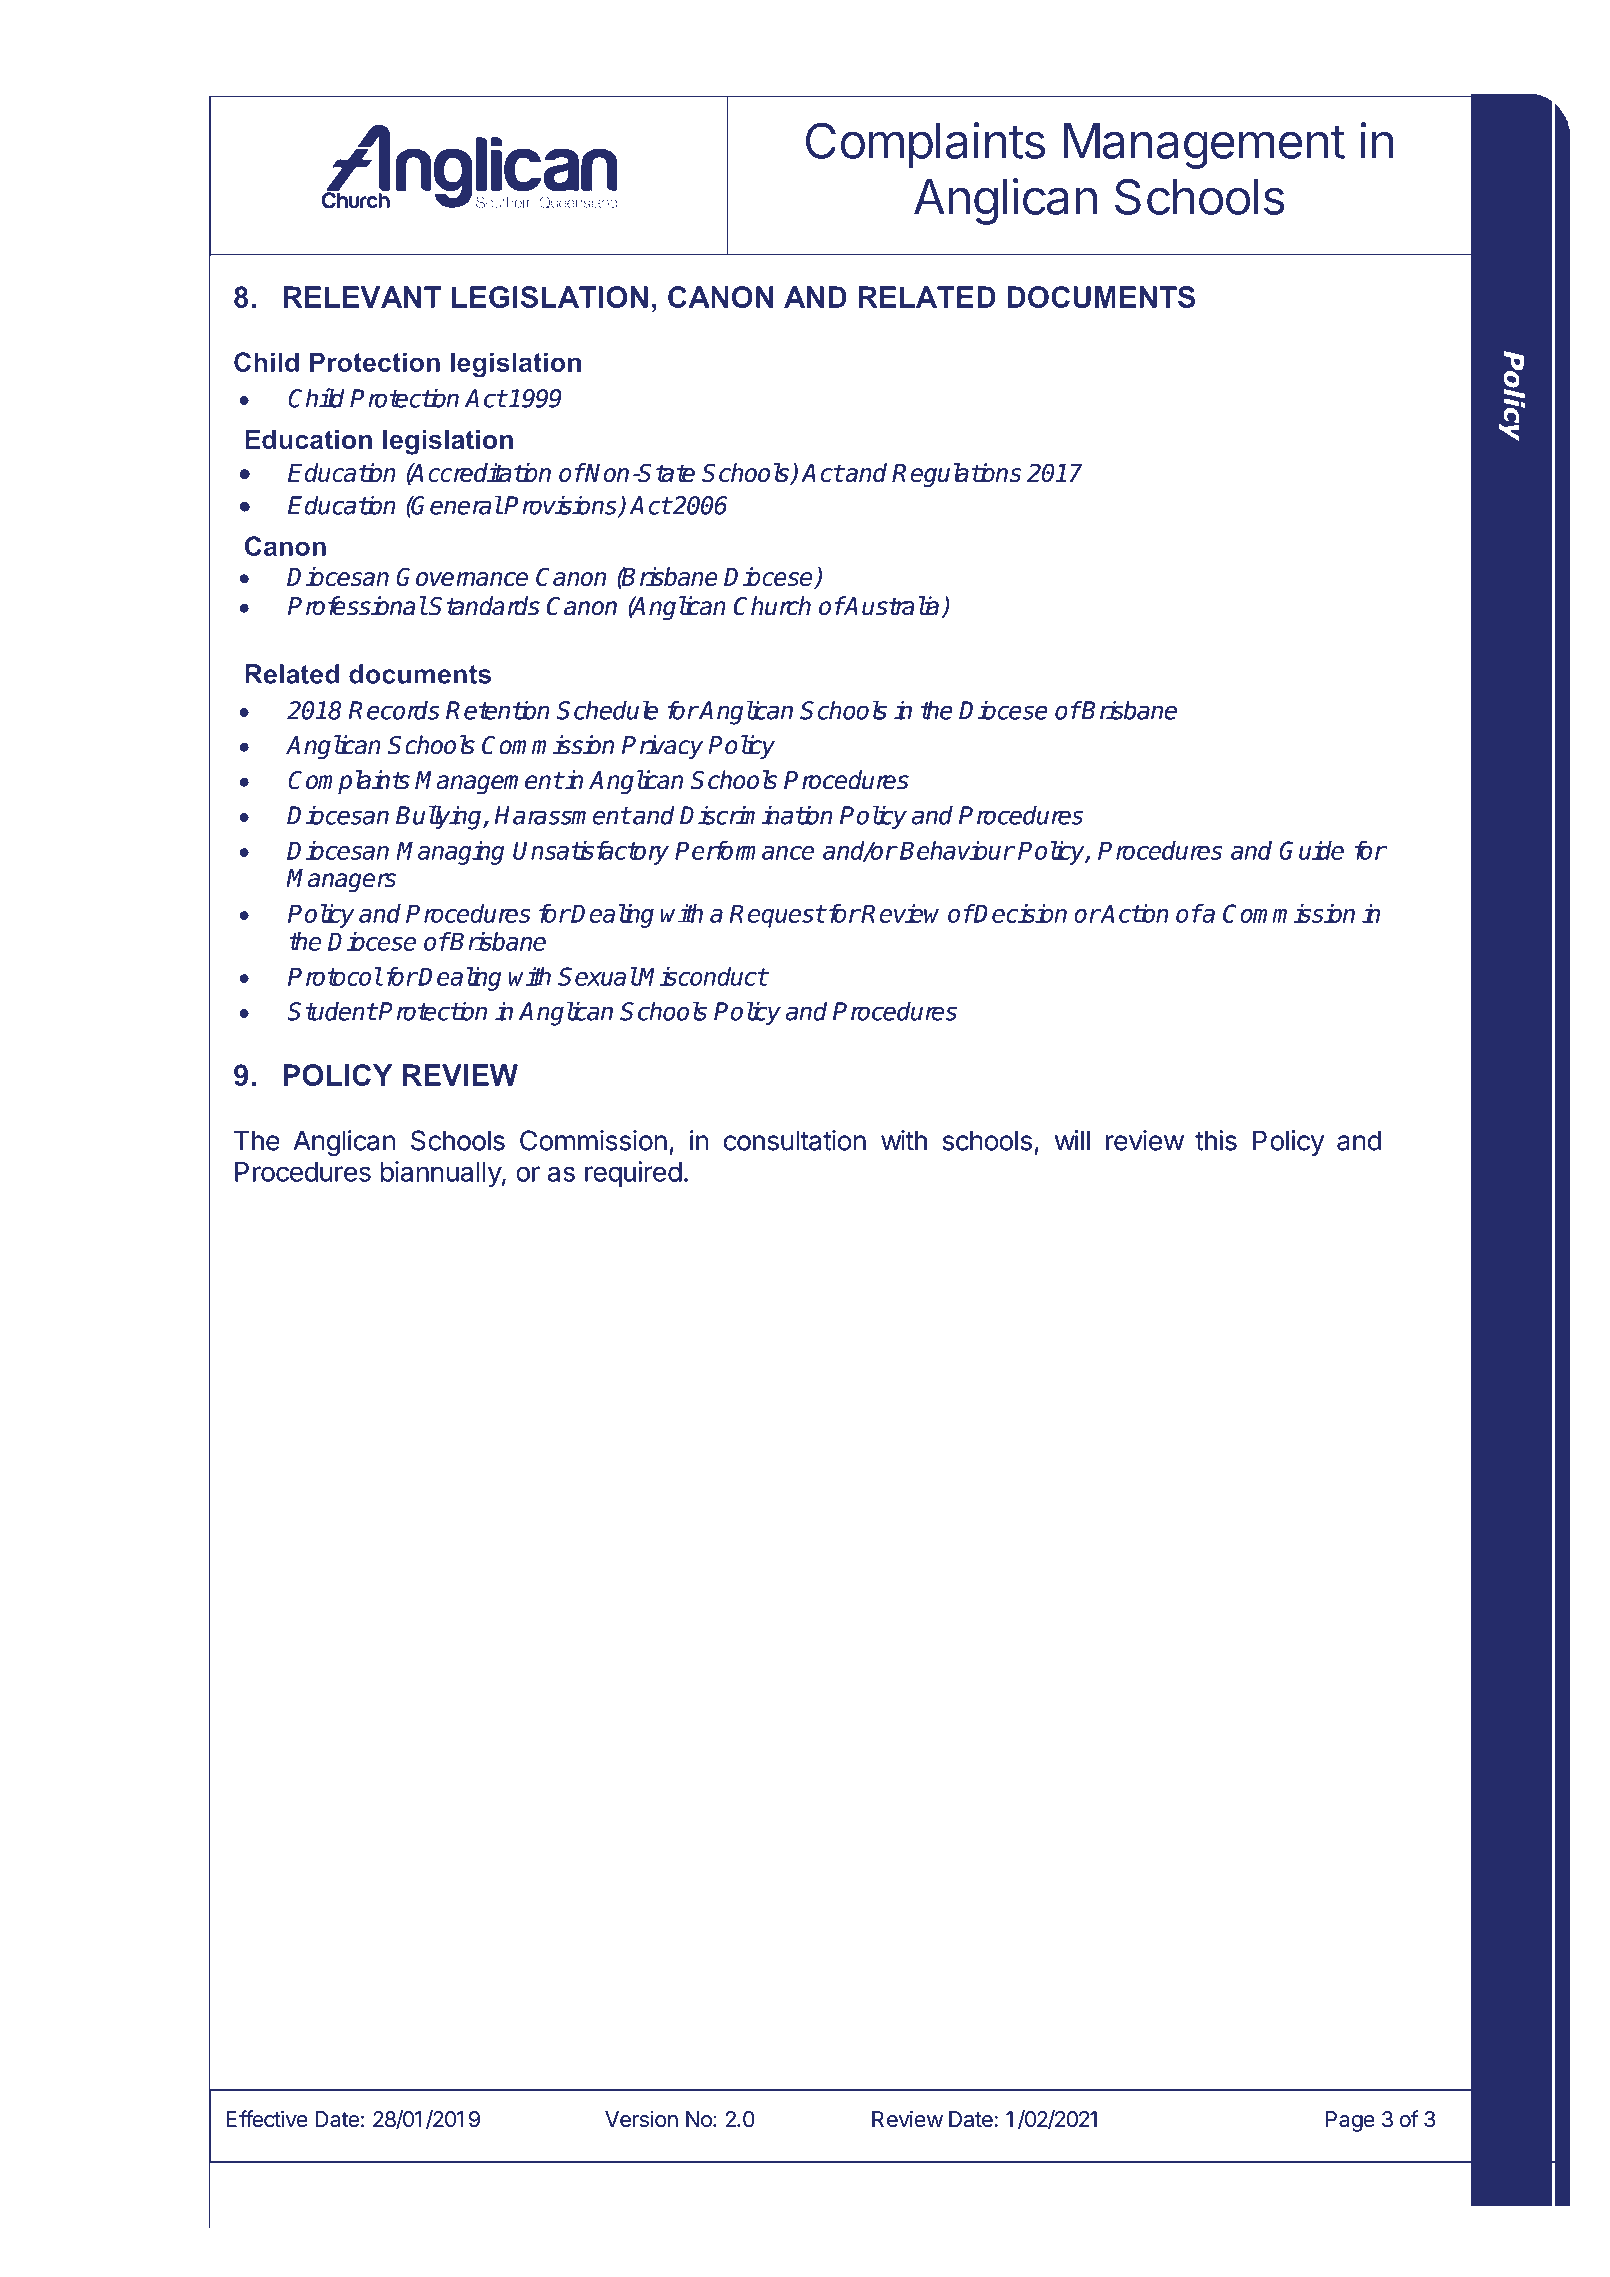 The width and height of the page is (1610, 2277). I want to click on Effective, so click(267, 2119).
